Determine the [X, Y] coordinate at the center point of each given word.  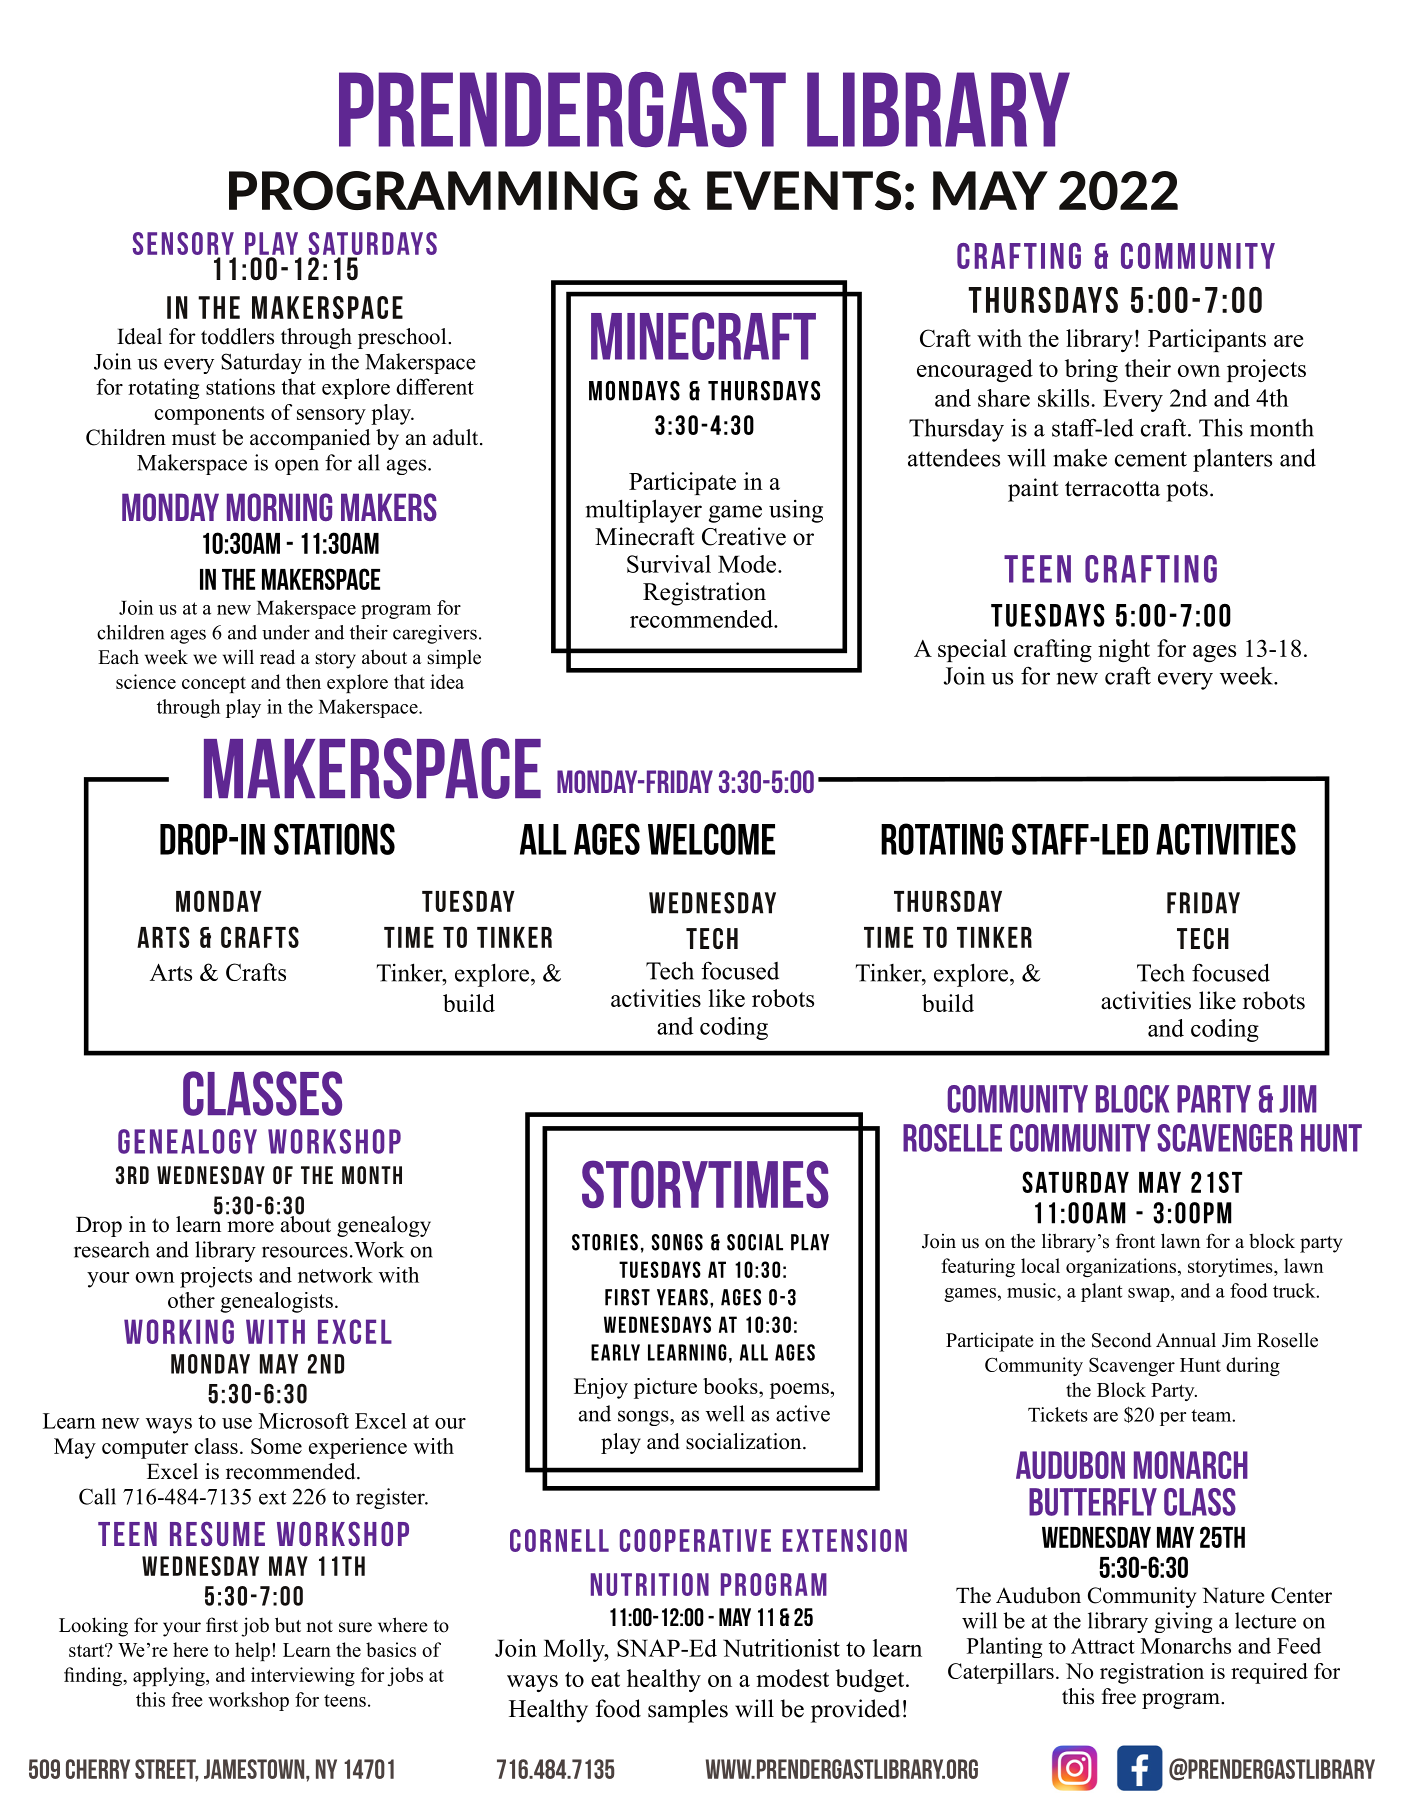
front [1135, 1241]
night [1124, 650]
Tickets [1058, 1414]
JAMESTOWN [255, 1769]
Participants [1207, 340]
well [725, 1413]
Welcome [711, 839]
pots [1187, 491]
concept [214, 685]
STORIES [605, 1242]
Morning [279, 507]
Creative [744, 536]
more [250, 1227]
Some [276, 1446]
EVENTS [804, 190]
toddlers [237, 336]
